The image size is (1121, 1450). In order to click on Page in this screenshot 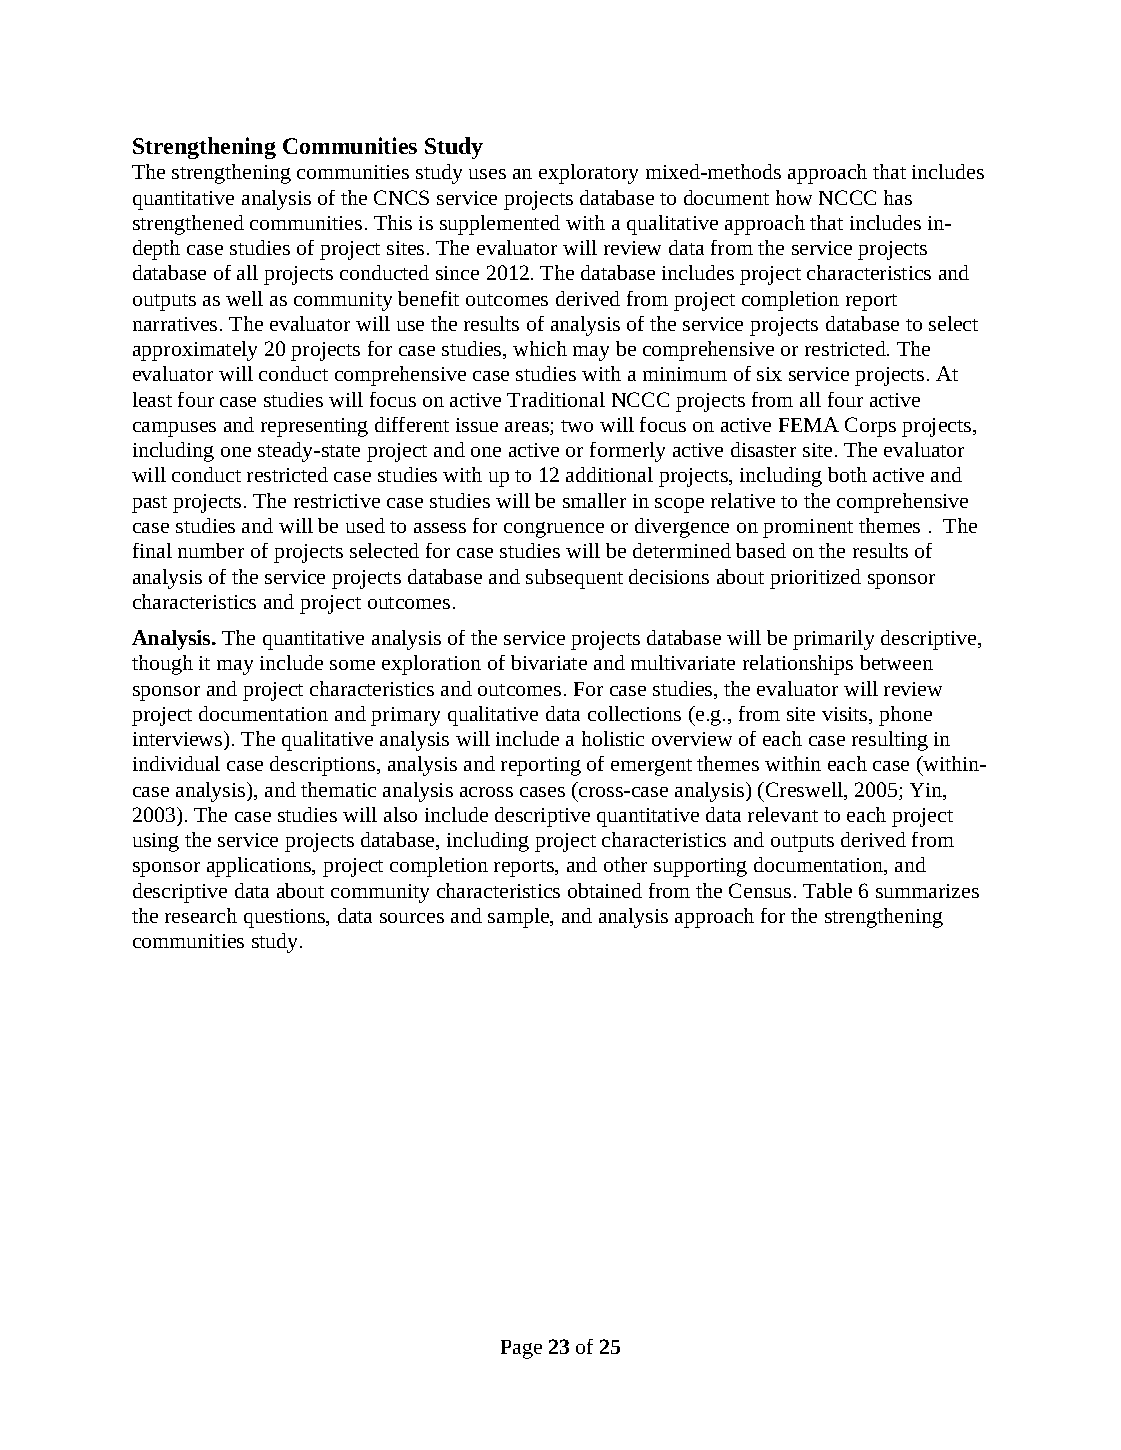, I will do `click(521, 1349)`.
